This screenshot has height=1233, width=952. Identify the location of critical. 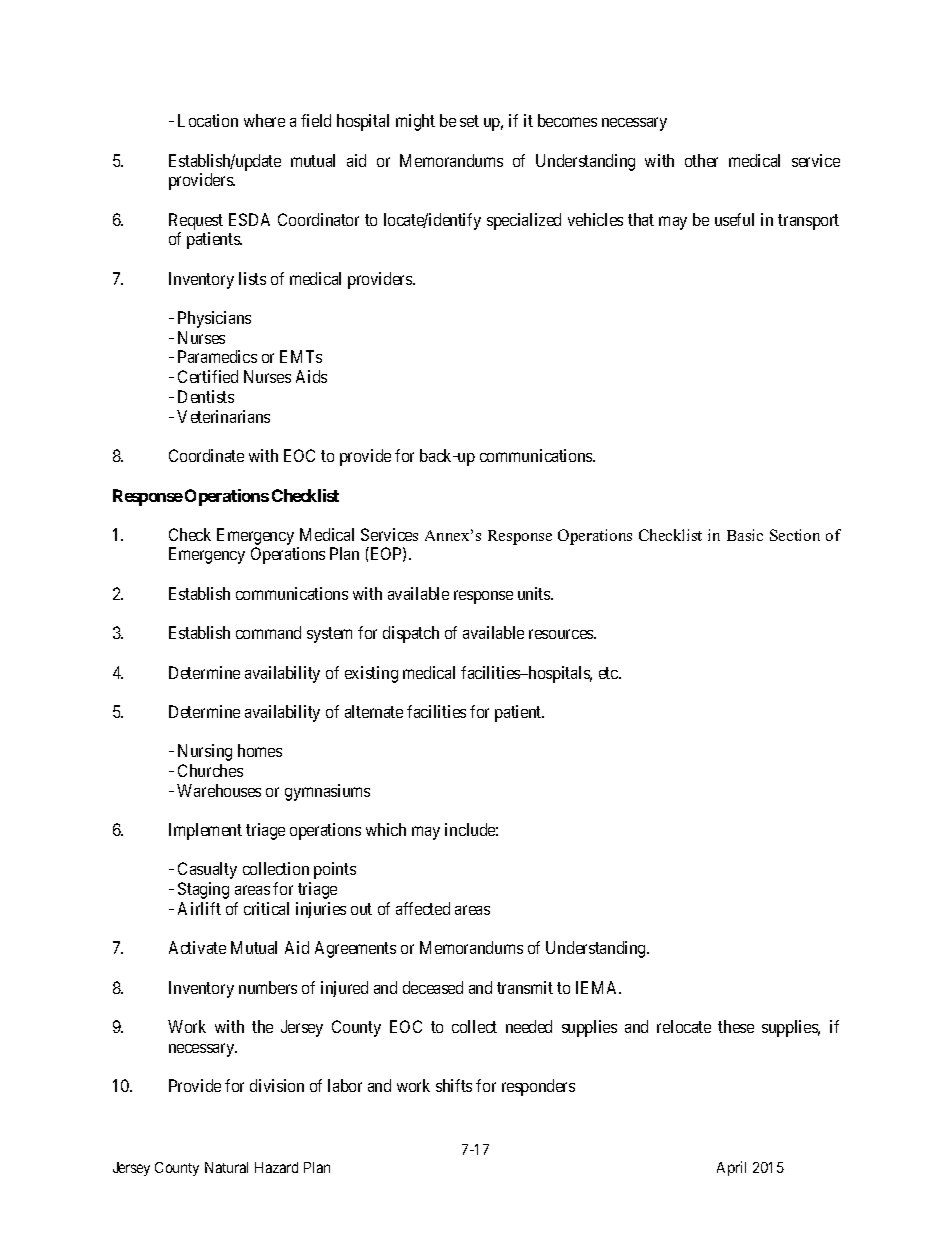
(266, 908).
